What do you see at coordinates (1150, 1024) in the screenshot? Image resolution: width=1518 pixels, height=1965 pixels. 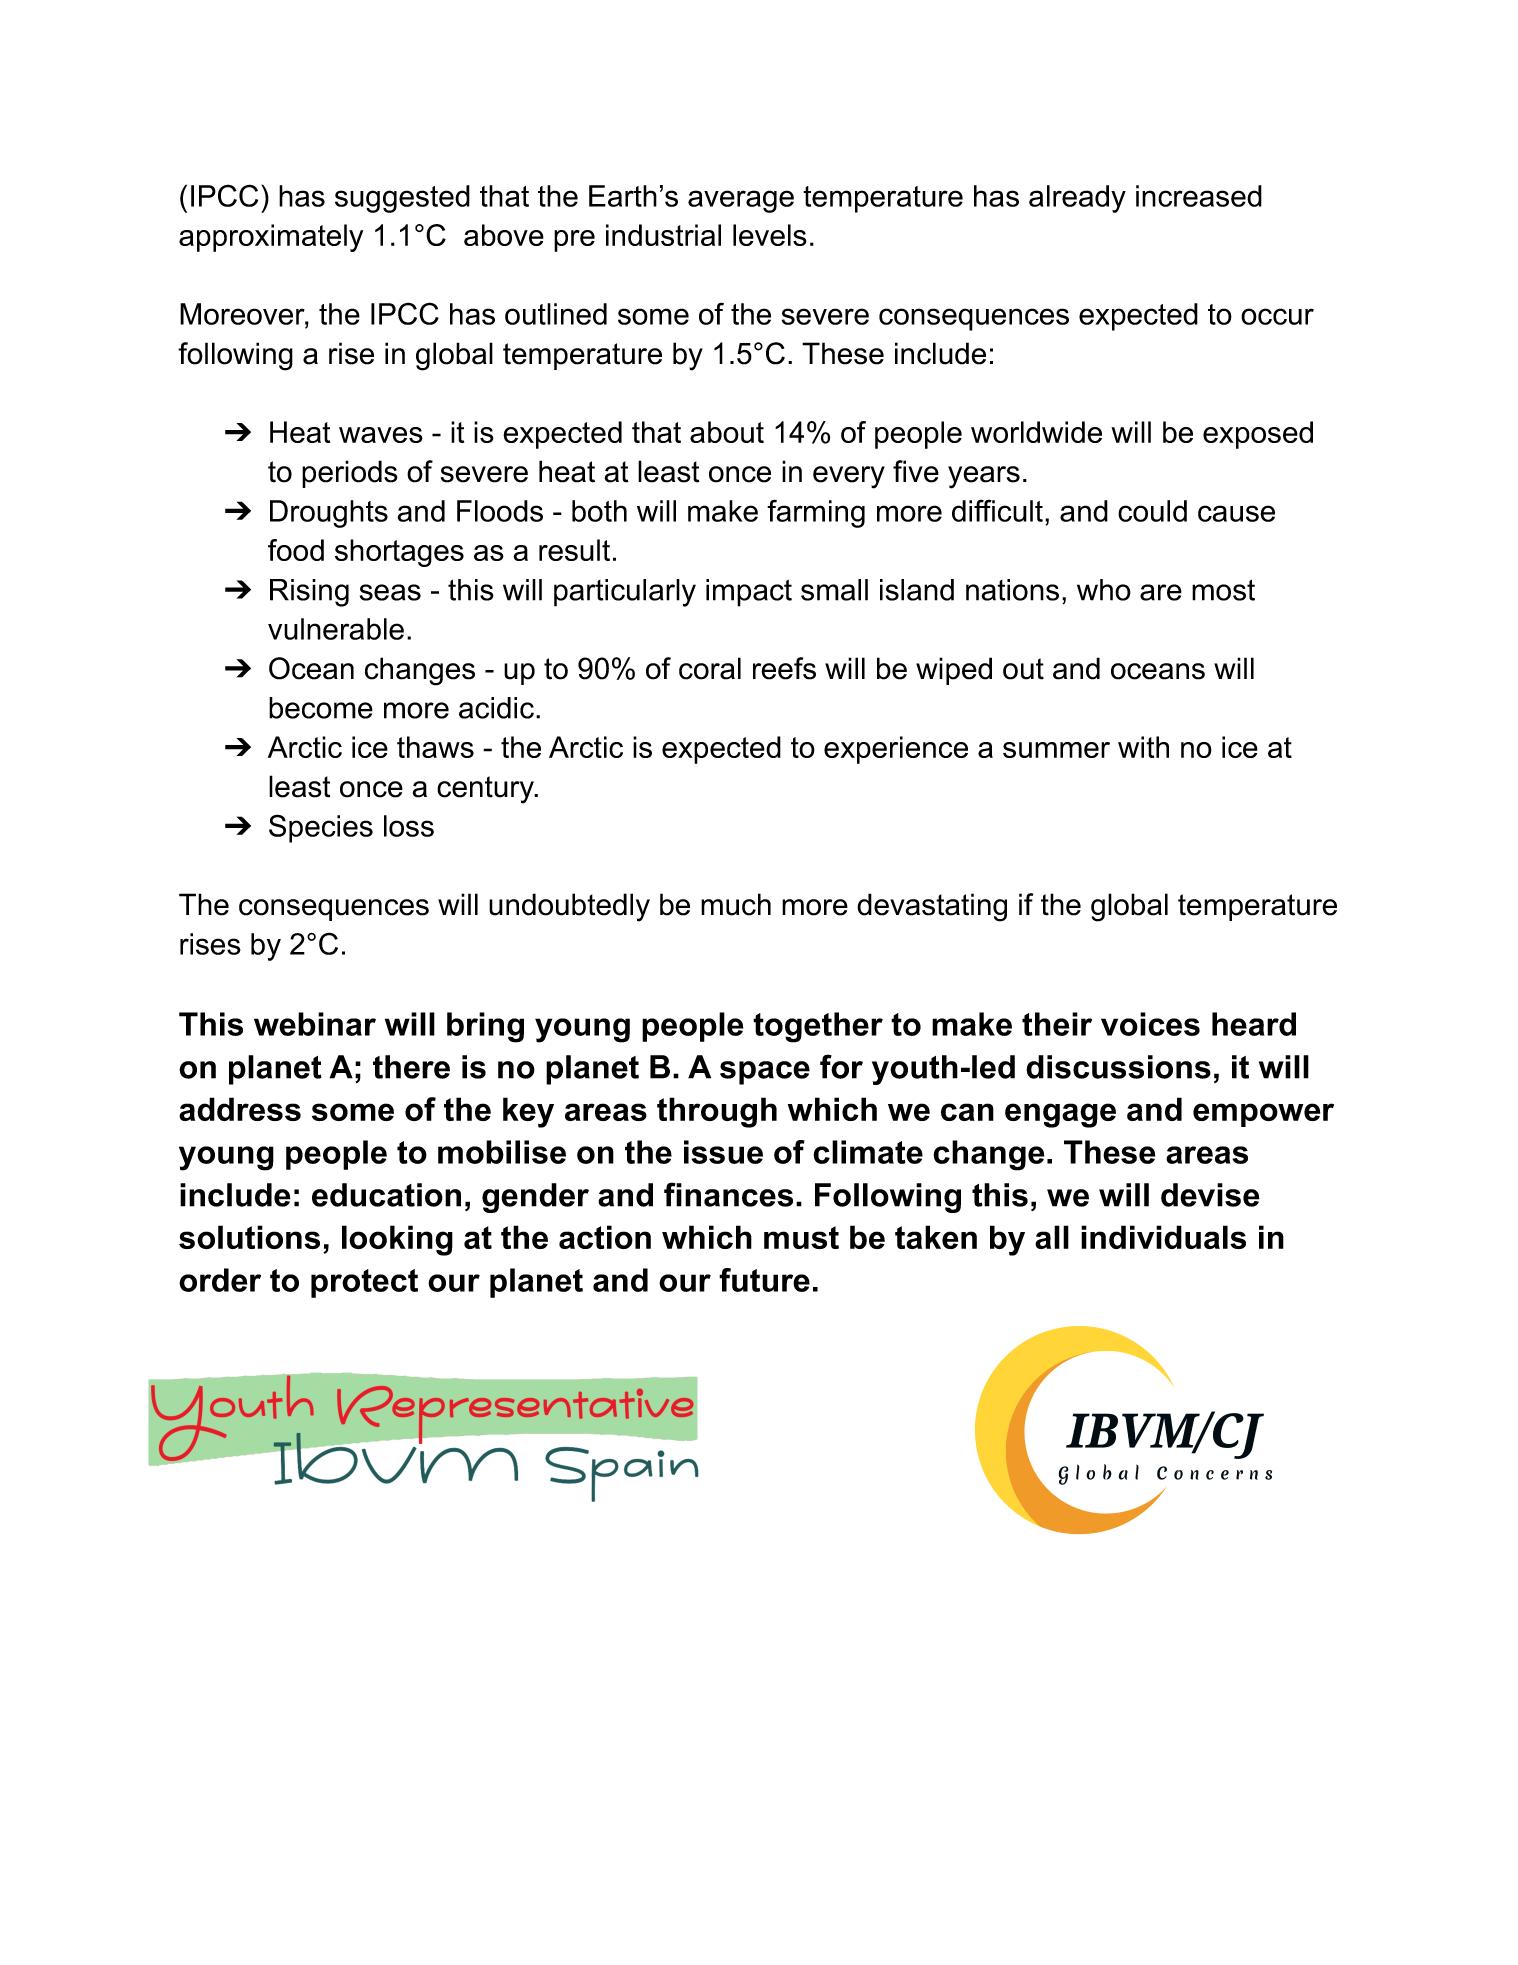 I see `voices` at bounding box center [1150, 1024].
